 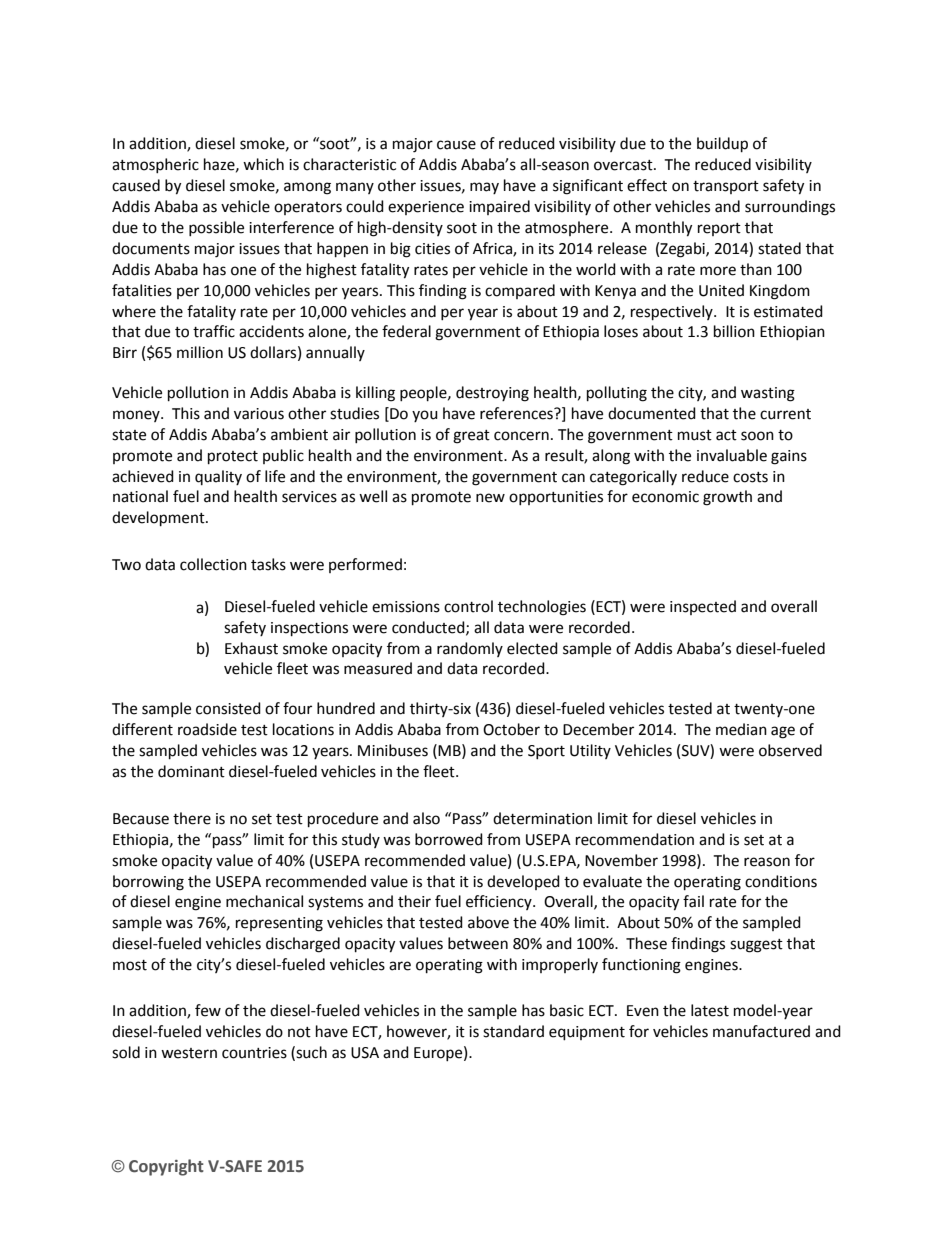 What do you see at coordinates (722, 145) in the page?
I see `buildup` at bounding box center [722, 145].
